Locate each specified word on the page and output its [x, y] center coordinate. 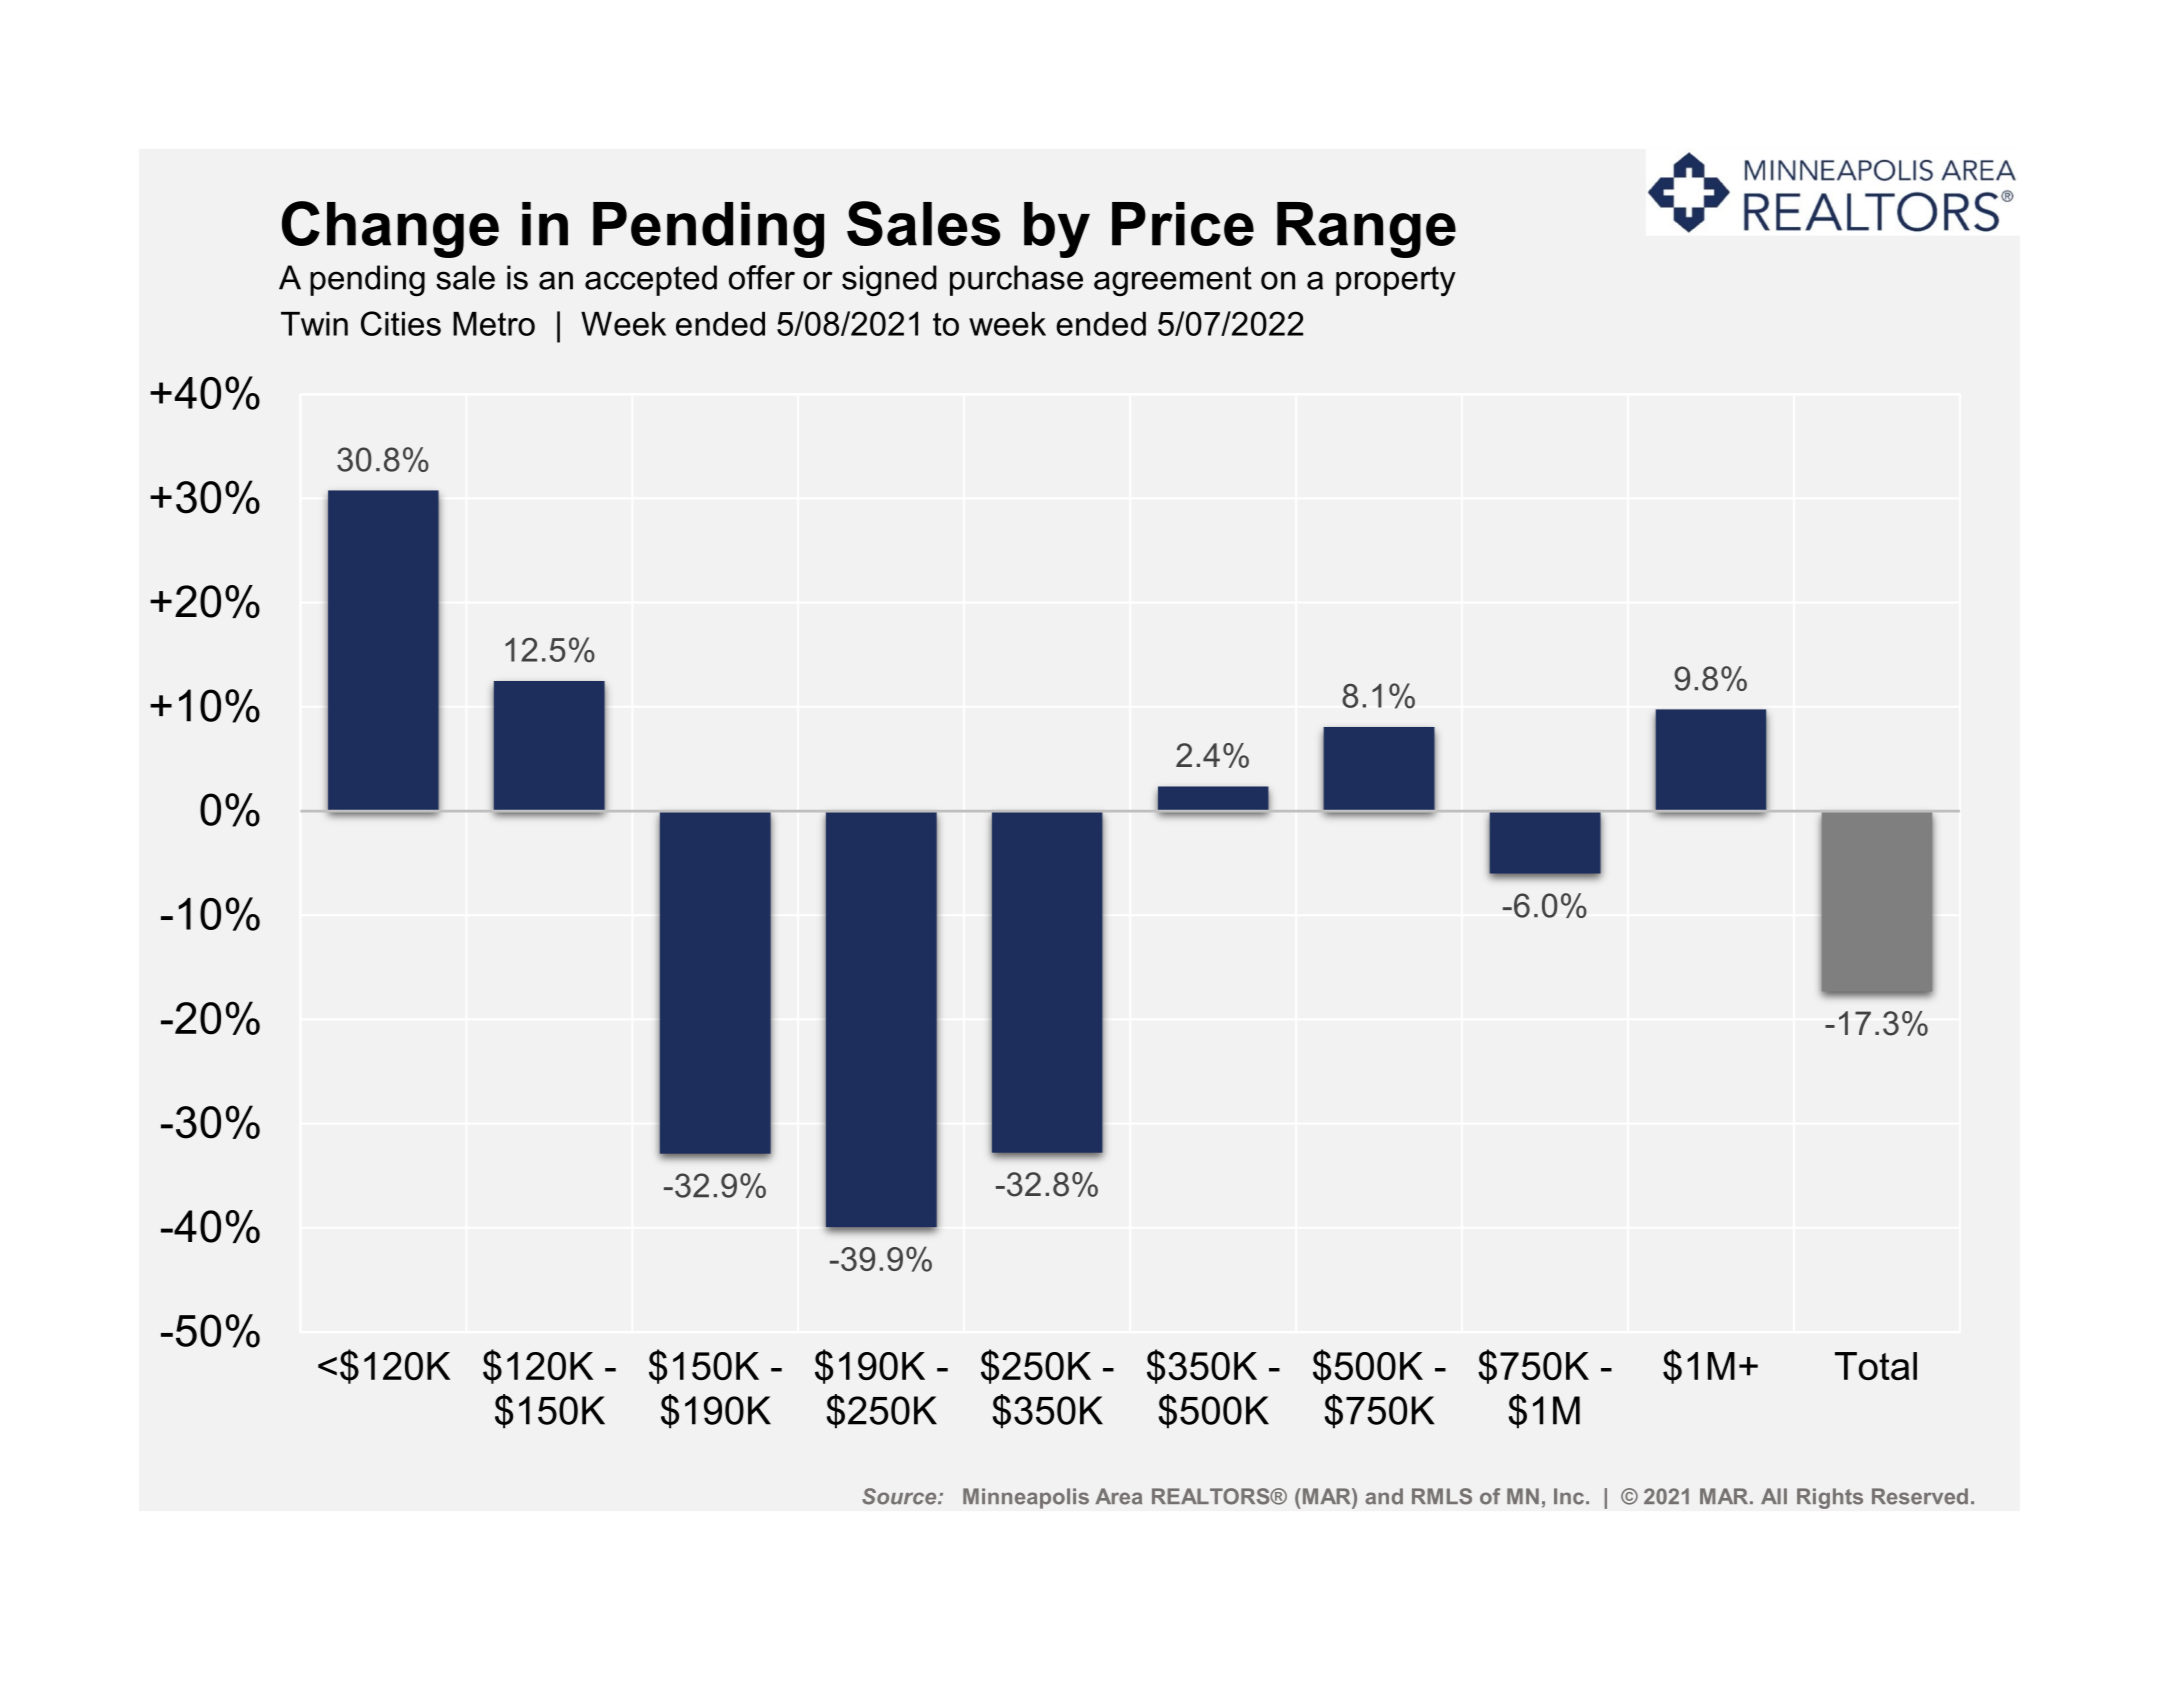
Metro [494, 324]
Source [900, 1496]
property [1396, 281]
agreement [1173, 281]
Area [1118, 1496]
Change [390, 229]
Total [1876, 1366]
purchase [1016, 280]
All [1774, 1496]
